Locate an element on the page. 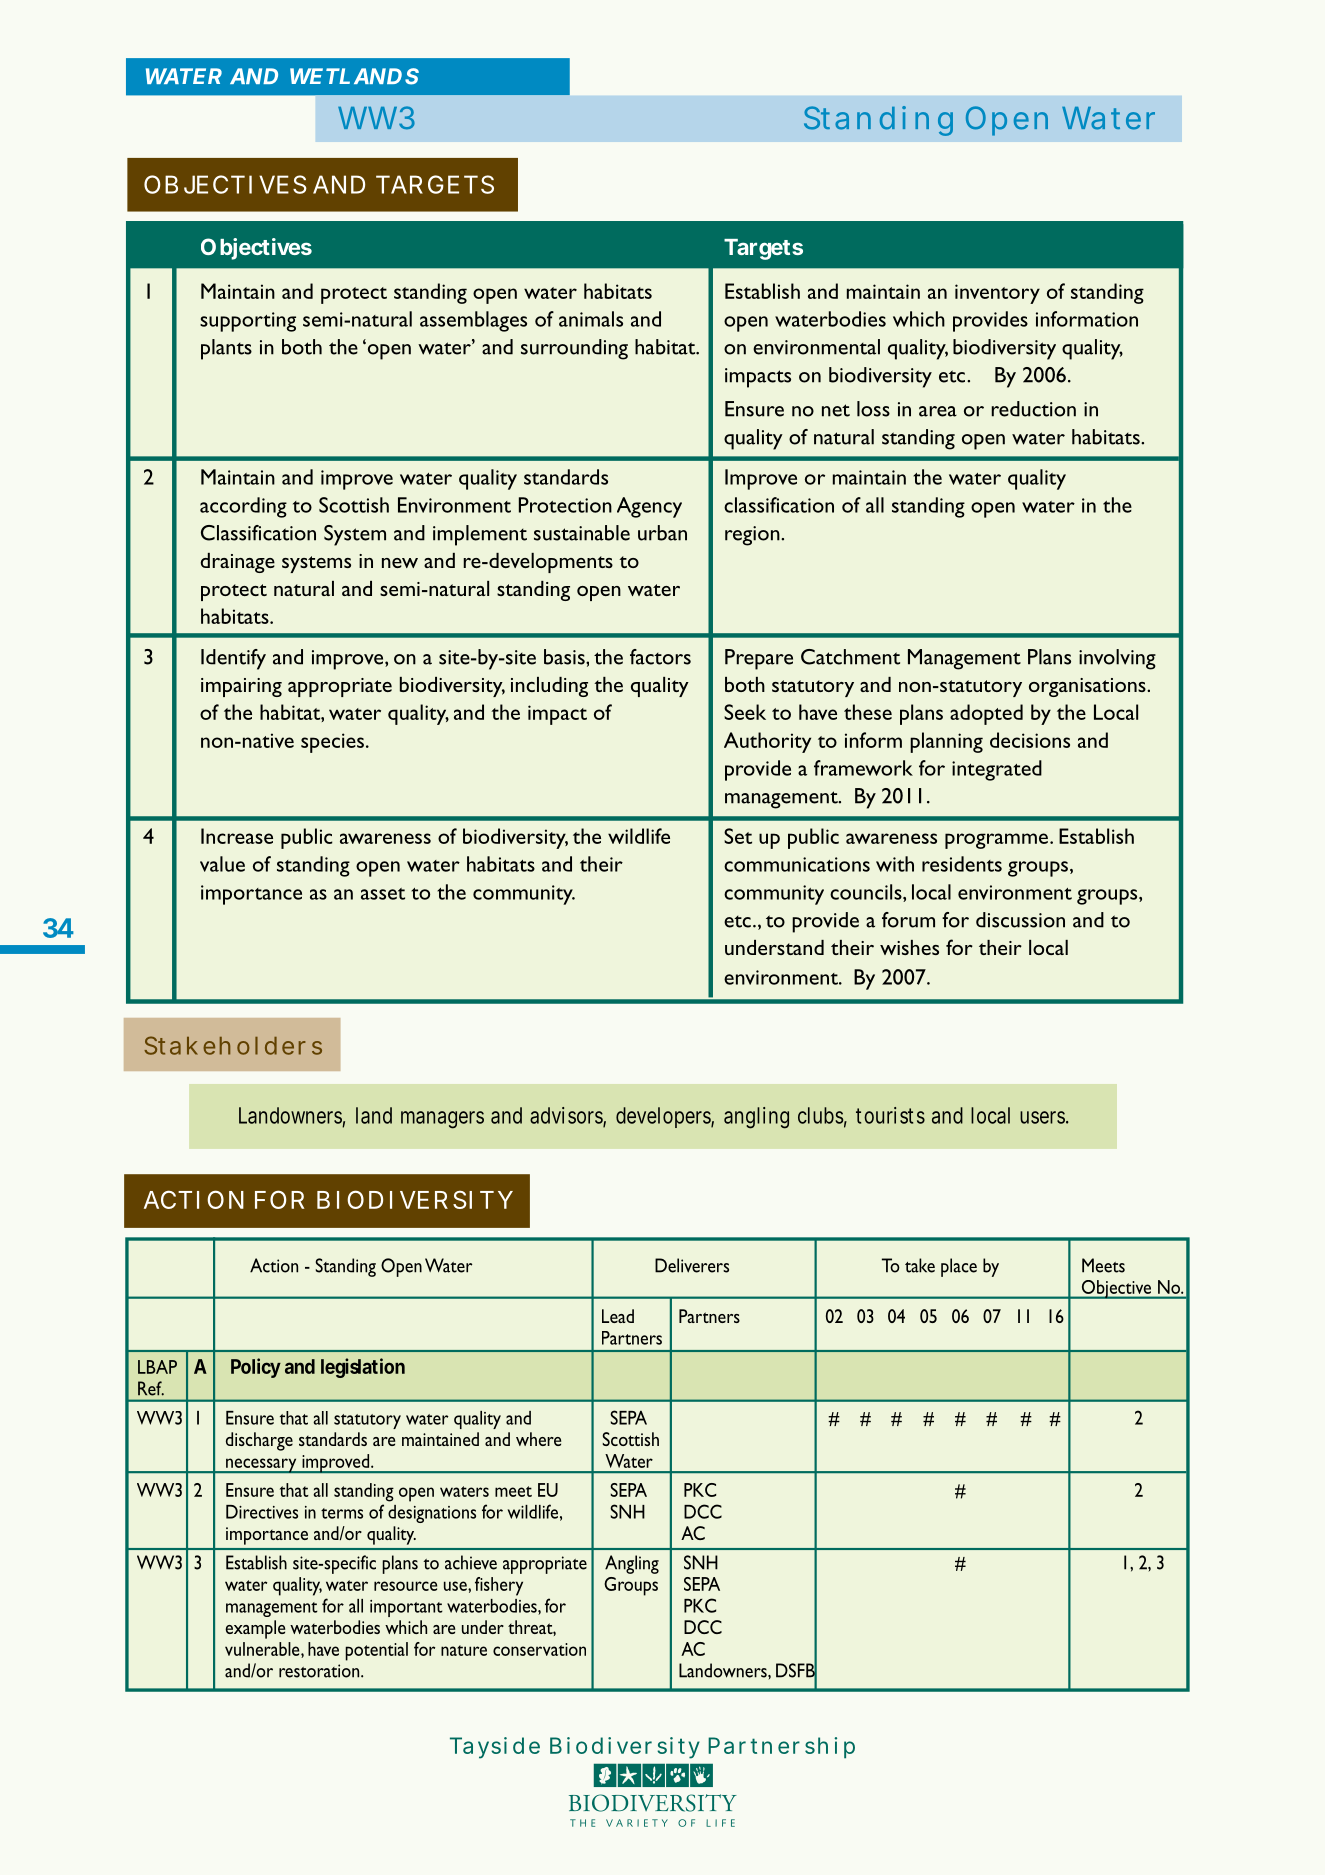 The width and height of the image is (1325, 1875). asset is located at coordinates (383, 894).
